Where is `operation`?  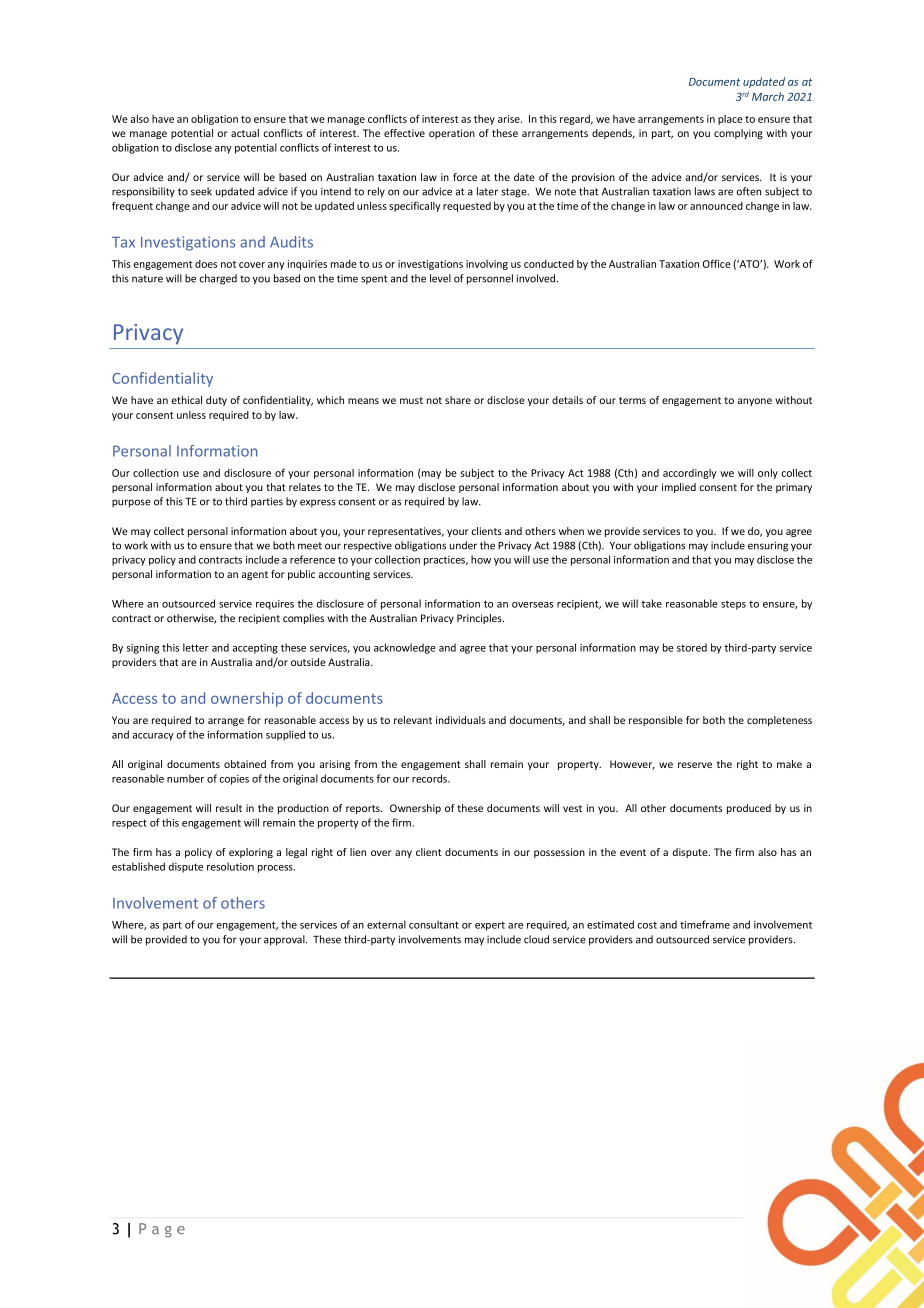 operation is located at coordinates (452, 134).
